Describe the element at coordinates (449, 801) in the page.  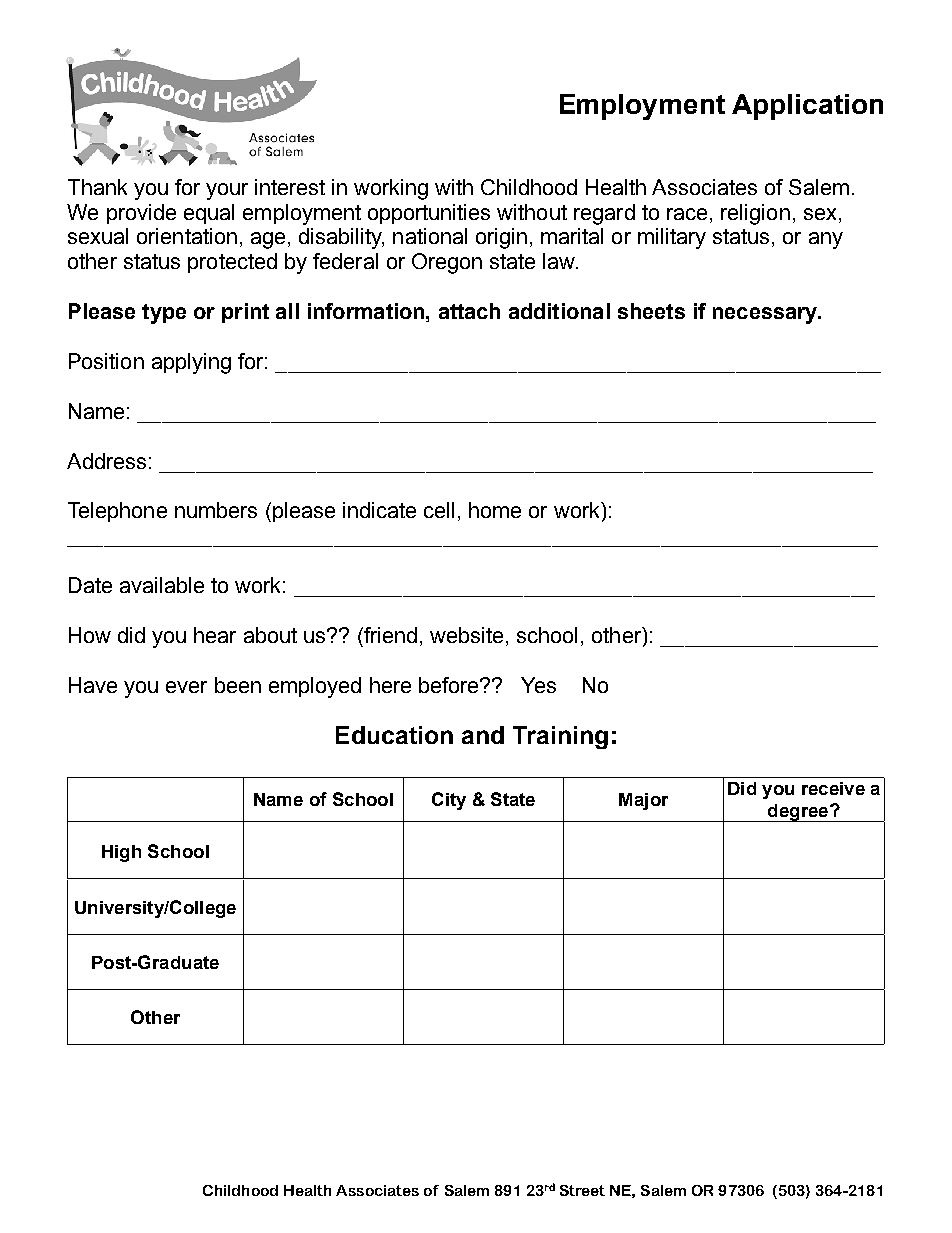
I see `City` at that location.
